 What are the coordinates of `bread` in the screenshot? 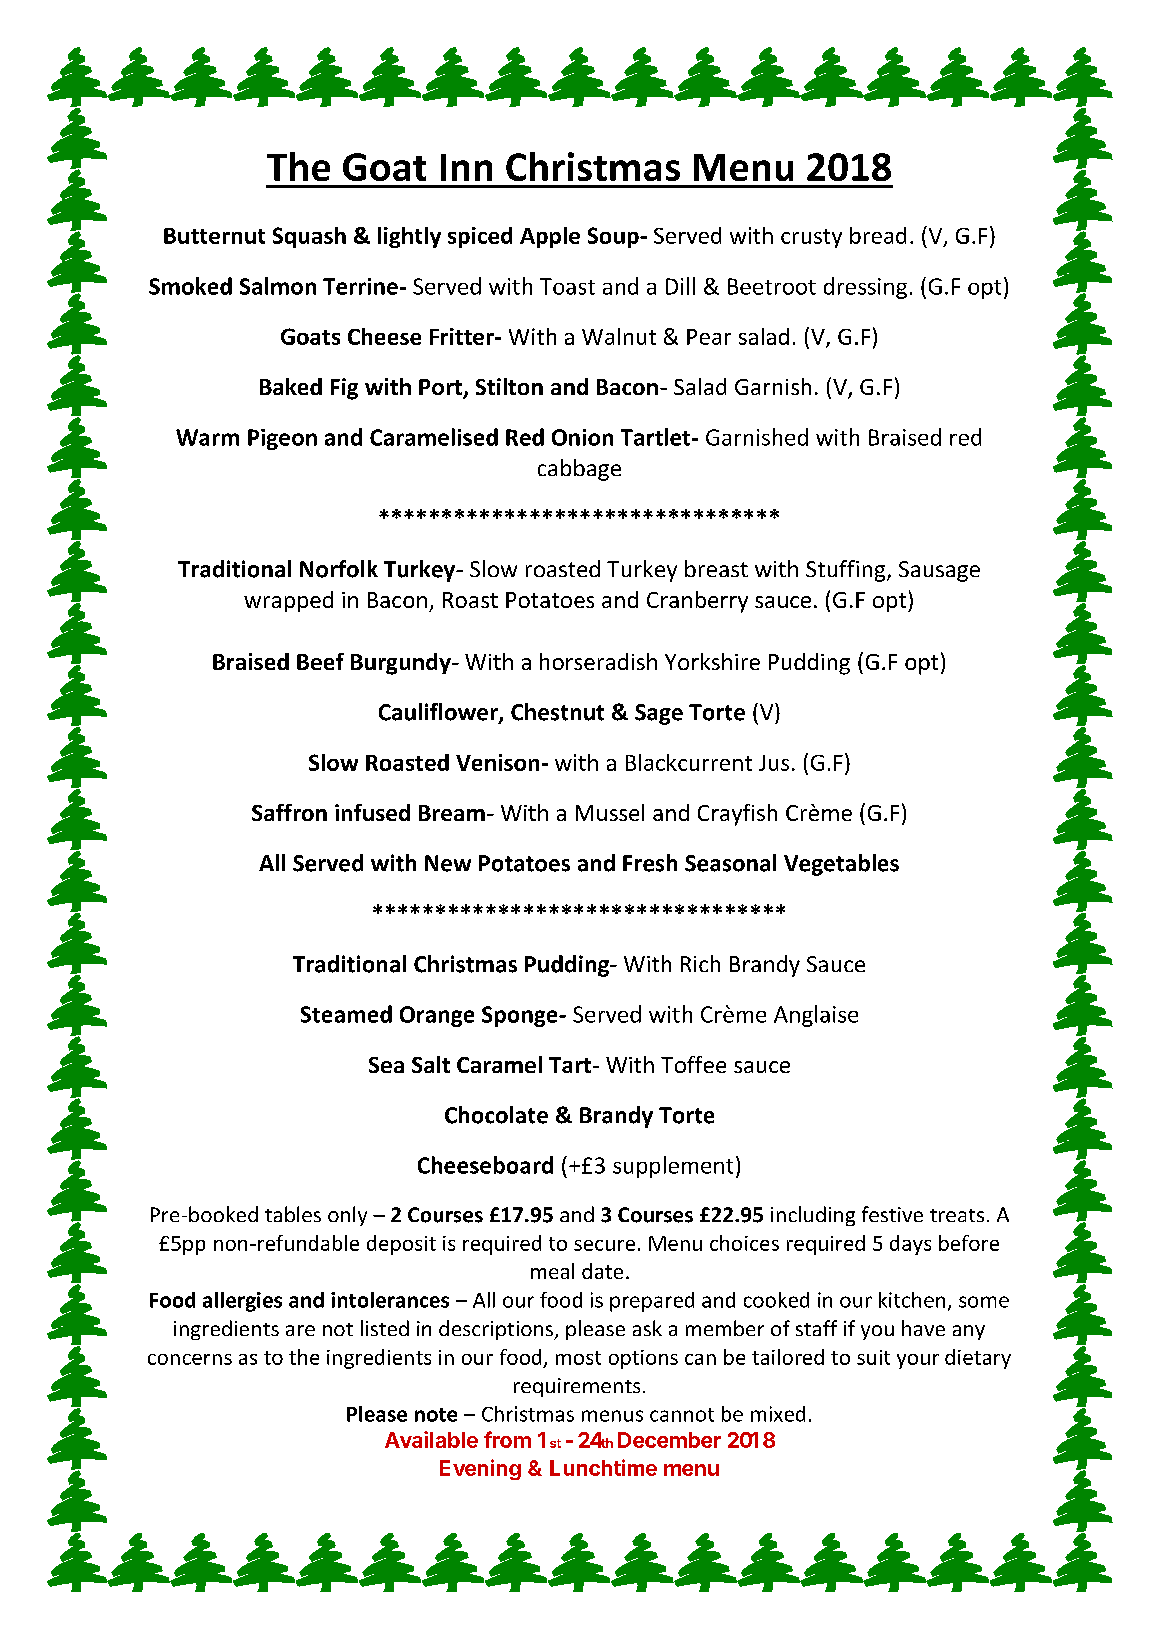 It's located at (878, 235).
